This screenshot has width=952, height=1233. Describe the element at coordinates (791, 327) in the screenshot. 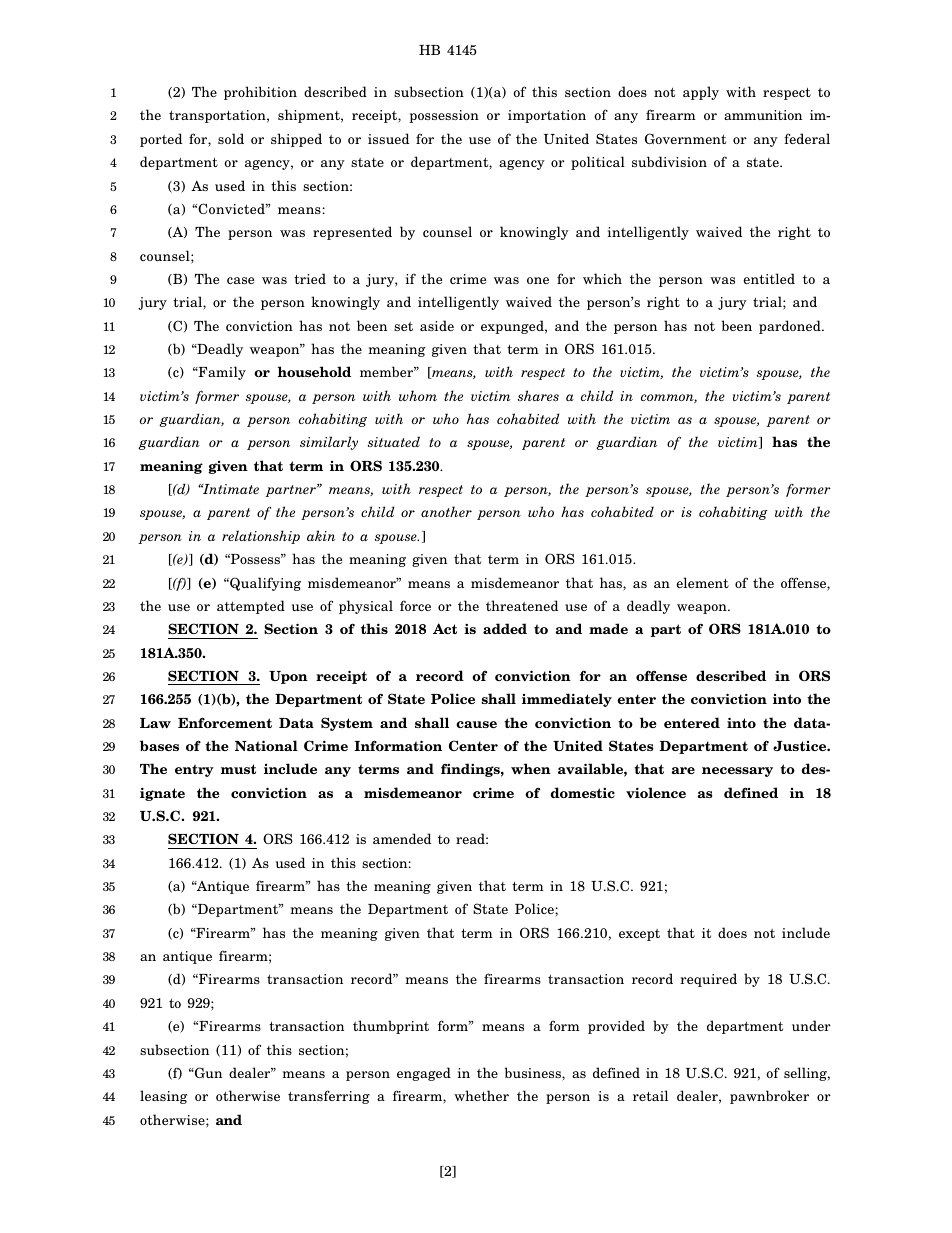

I see `pardoned` at that location.
